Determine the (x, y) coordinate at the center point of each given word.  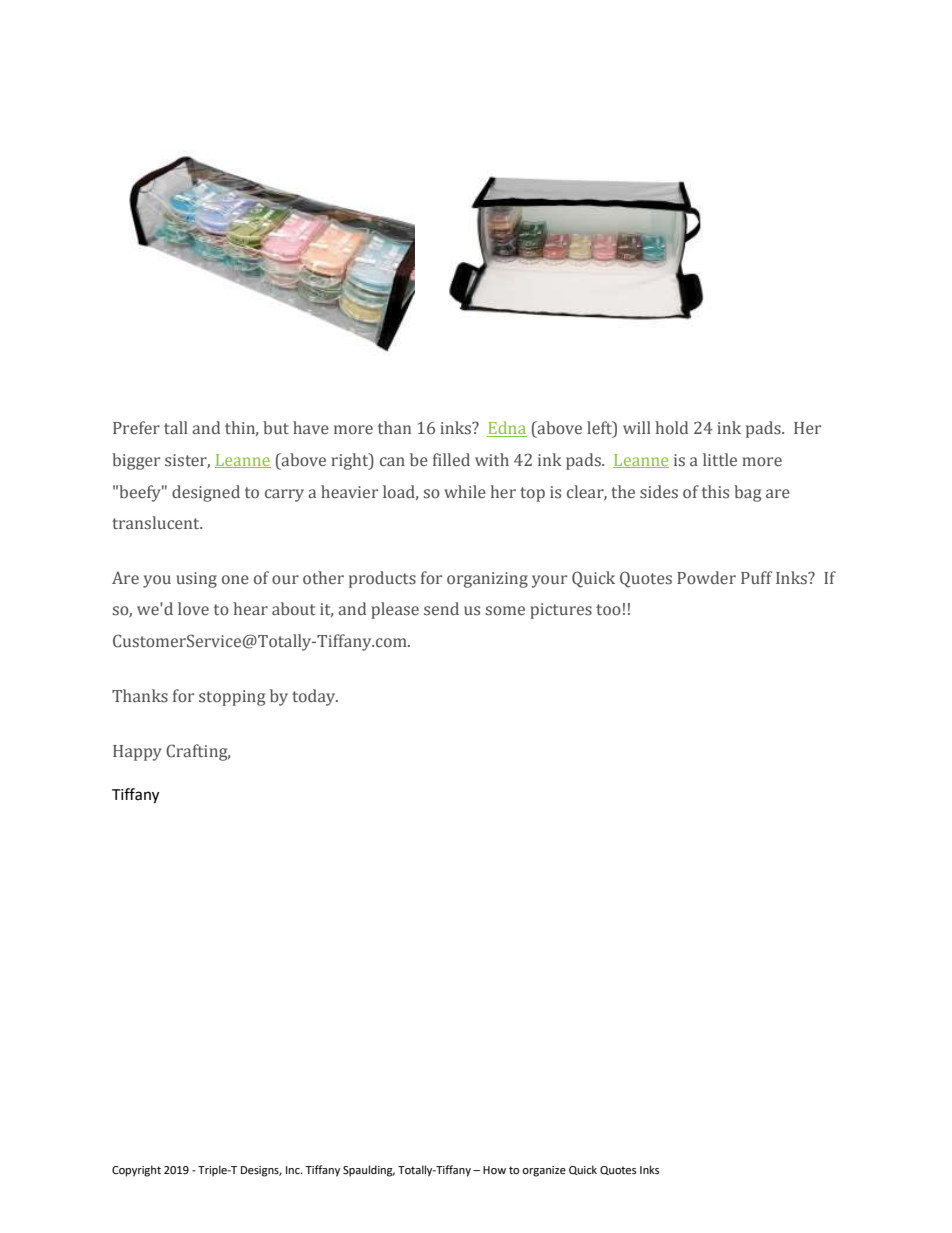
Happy (137, 753)
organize (544, 1171)
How (494, 1170)
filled (451, 460)
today (315, 697)
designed (206, 493)
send (441, 609)
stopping (232, 698)
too (608, 609)
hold (672, 428)
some (505, 611)
